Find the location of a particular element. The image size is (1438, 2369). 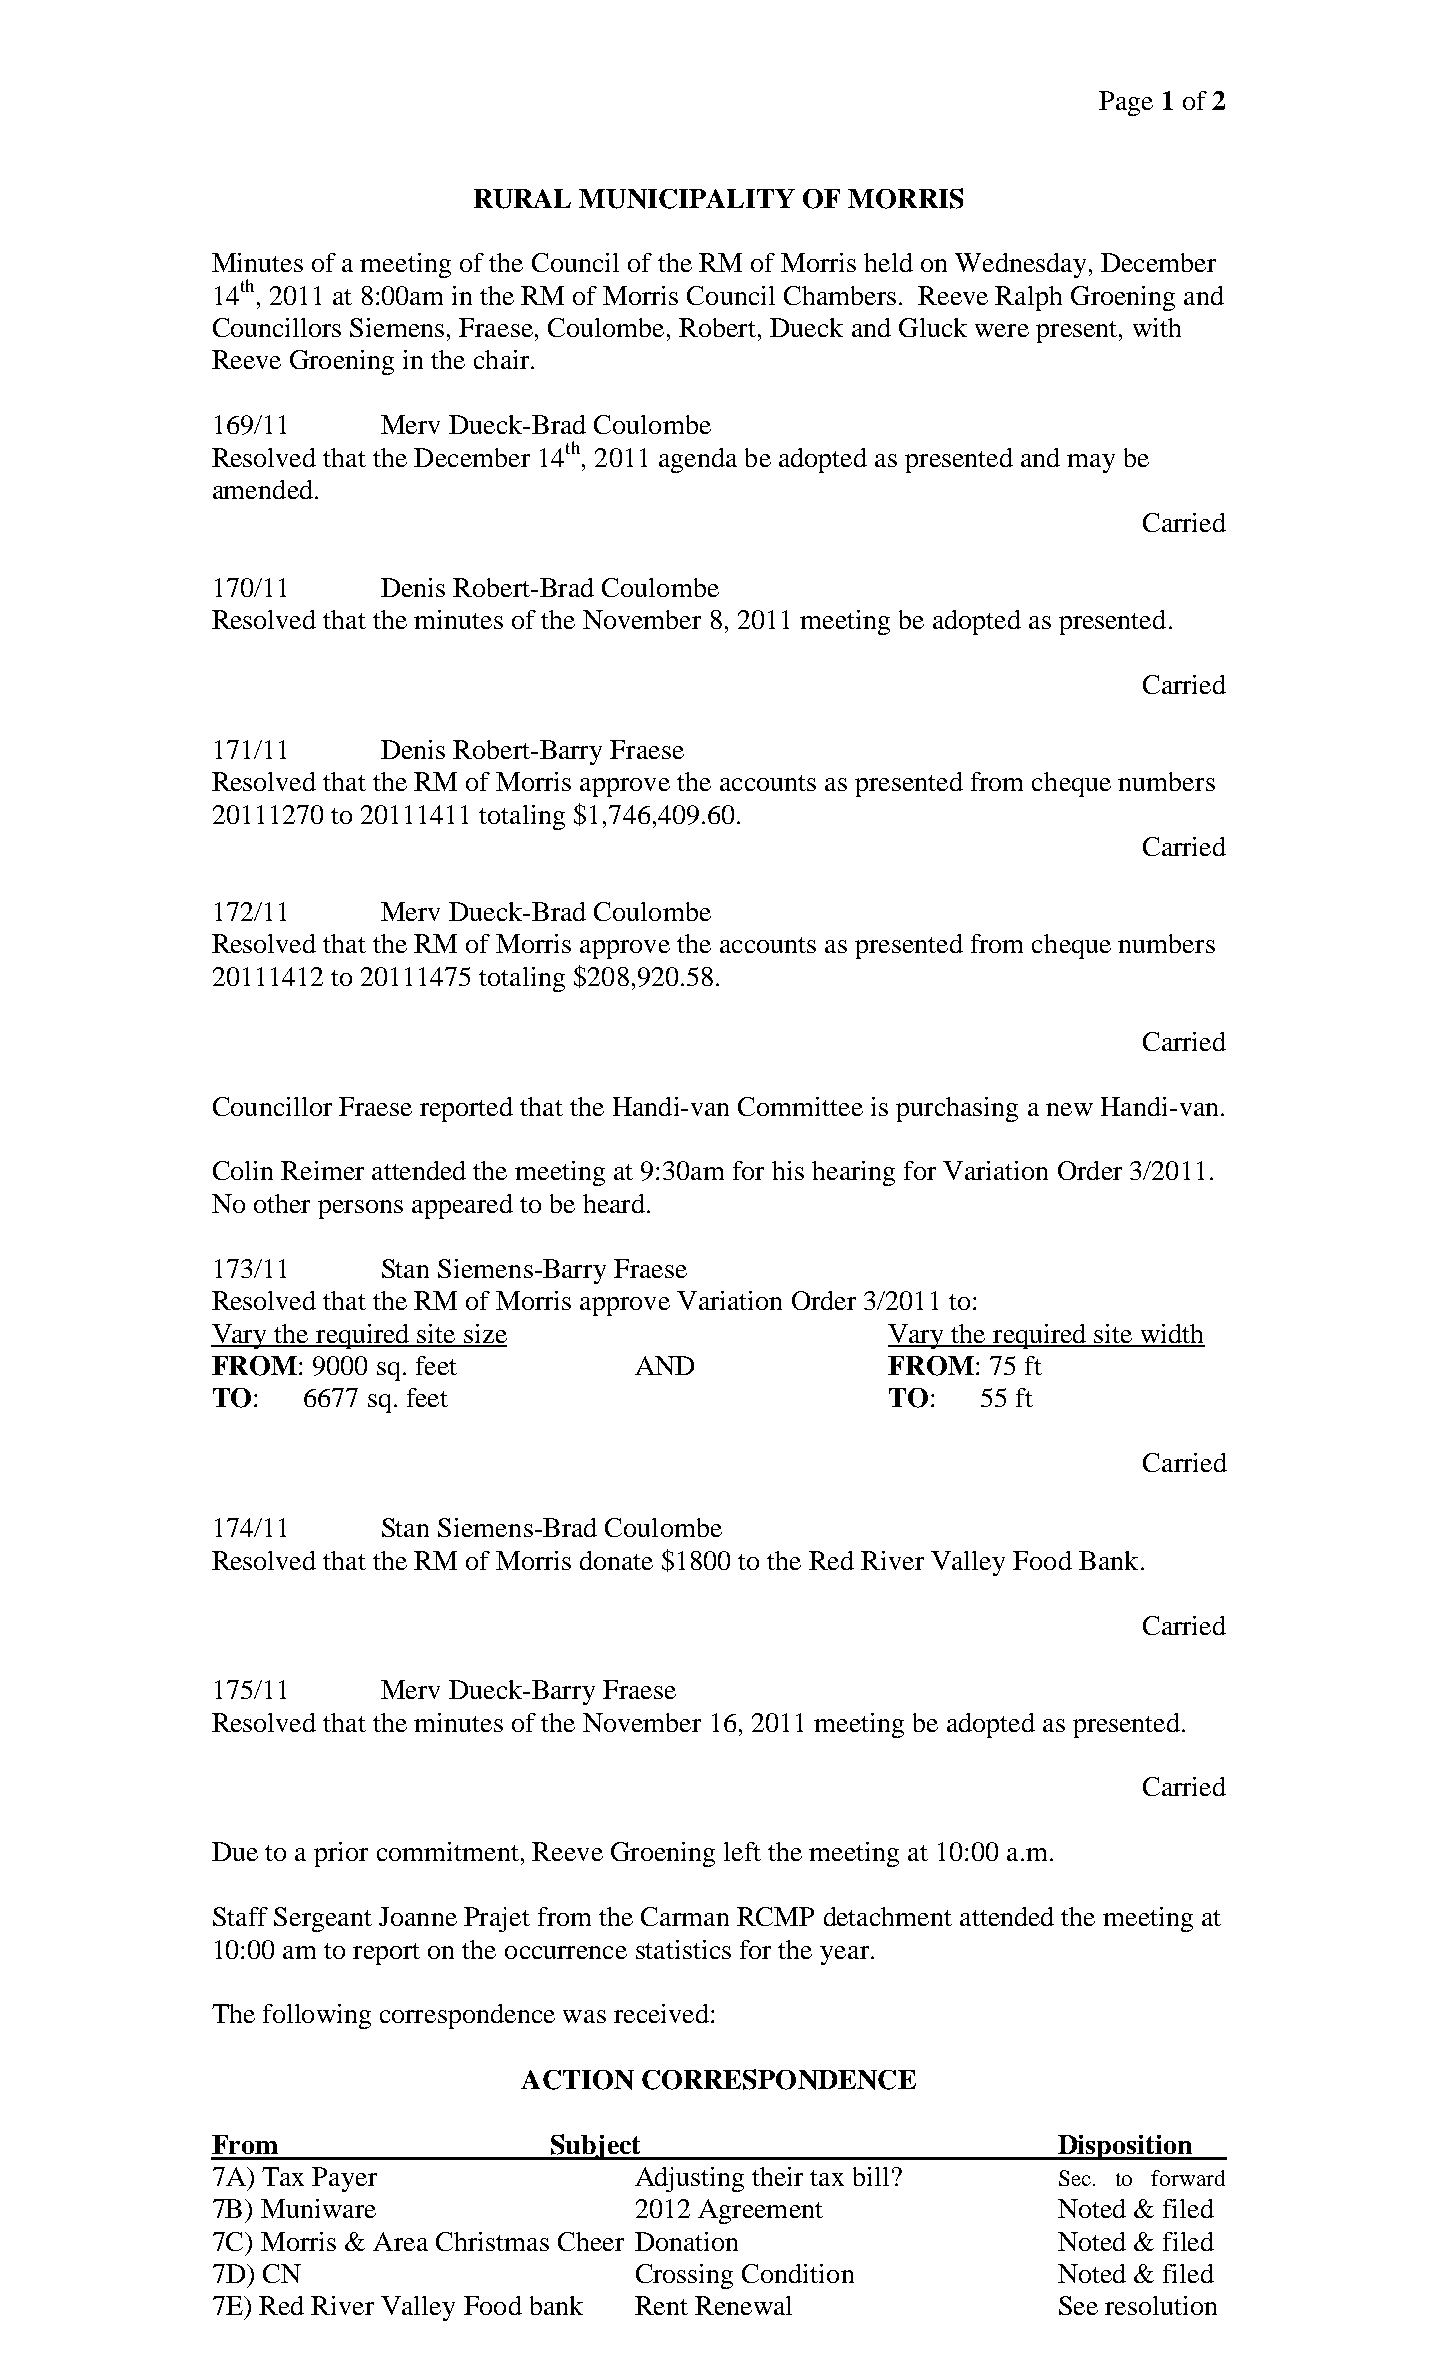

Colin is located at coordinates (243, 1170).
